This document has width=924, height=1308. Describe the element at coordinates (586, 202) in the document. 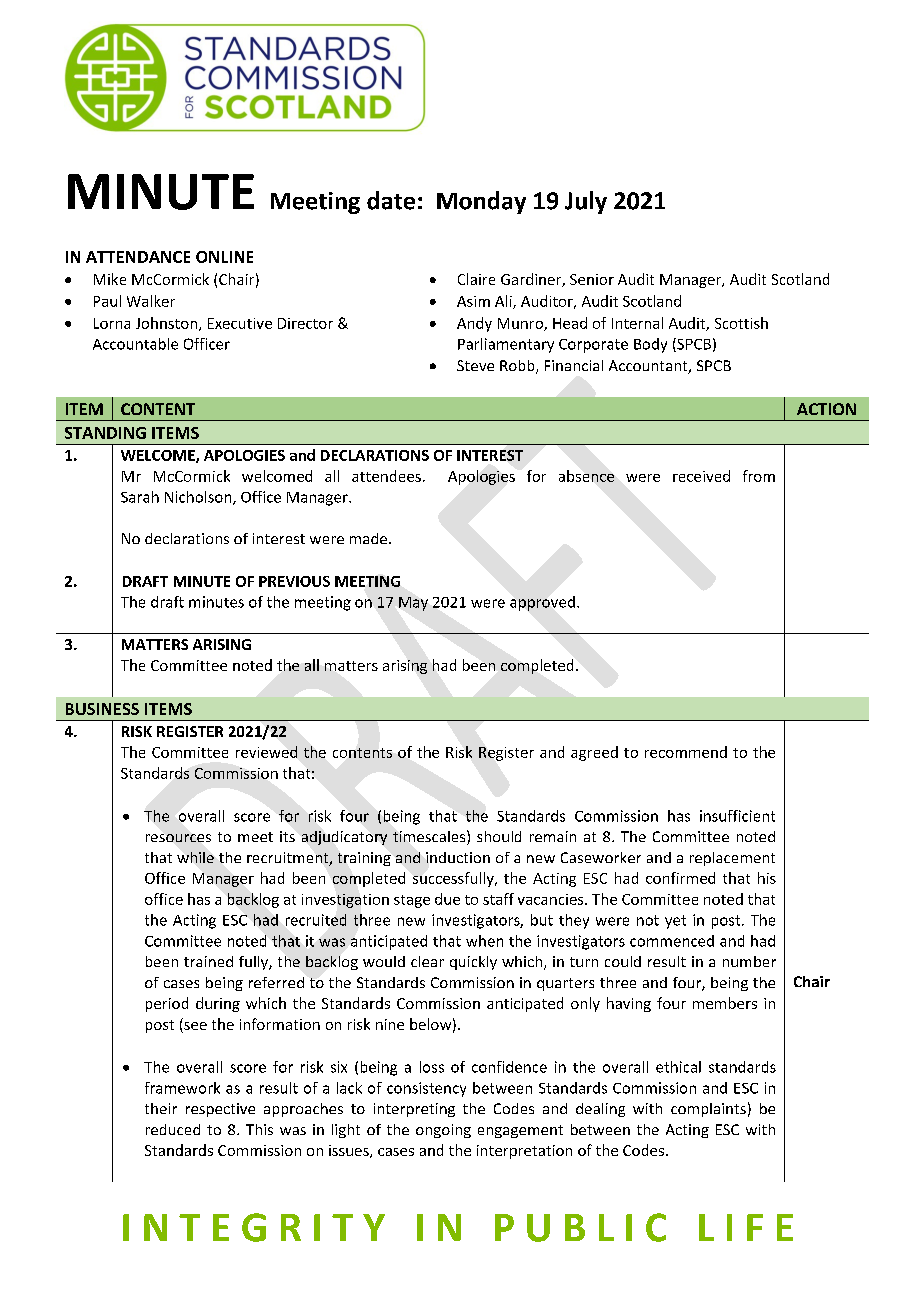

I see `July` at that location.
